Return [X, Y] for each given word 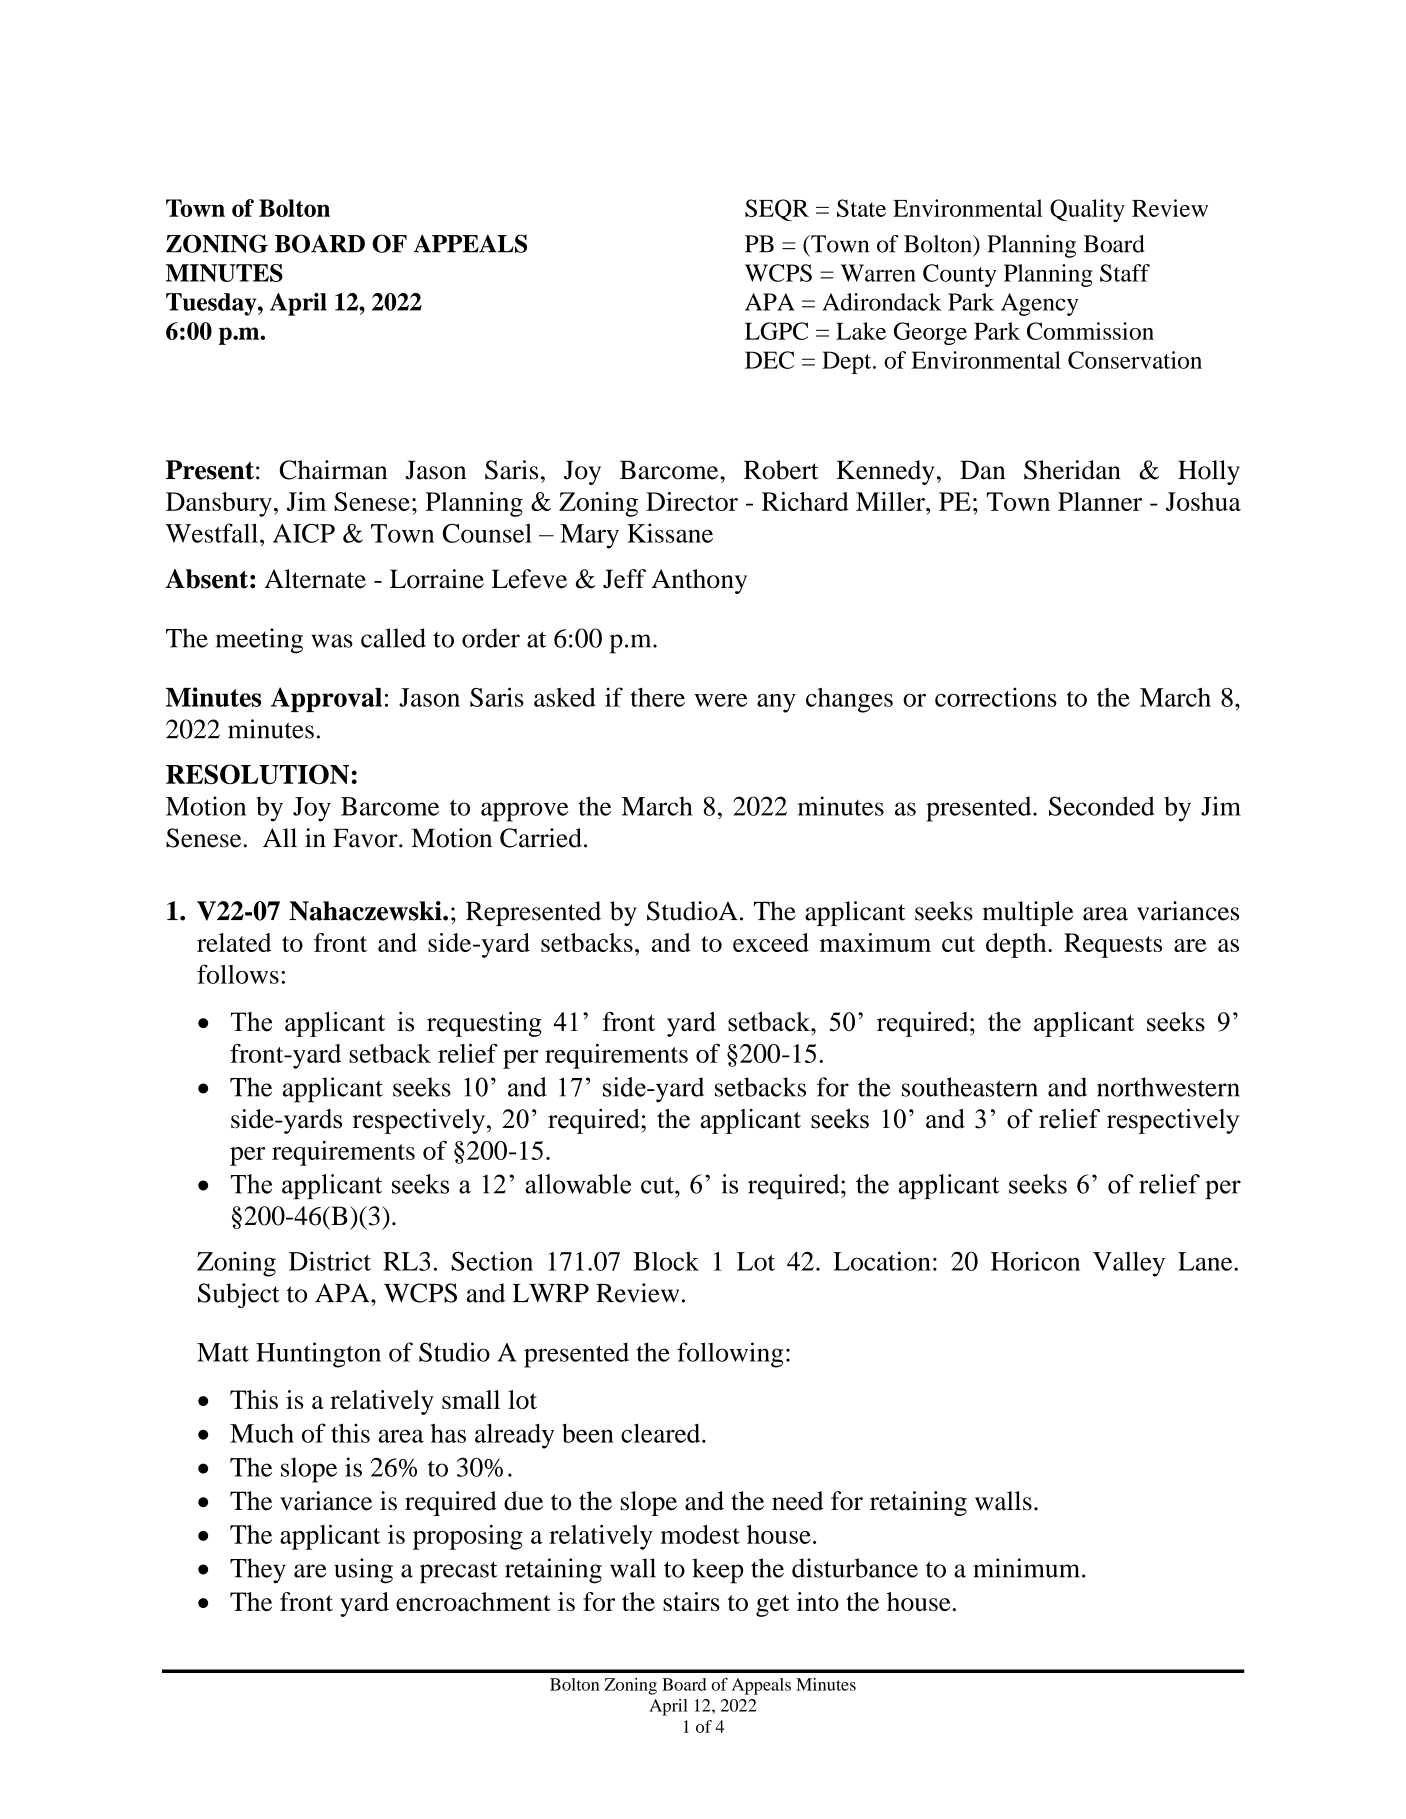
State [861, 208]
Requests [1113, 945]
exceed [771, 942]
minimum [1028, 1568]
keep [717, 1571]
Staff [1125, 273]
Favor [366, 838]
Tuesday [212, 304]
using [363, 1571]
